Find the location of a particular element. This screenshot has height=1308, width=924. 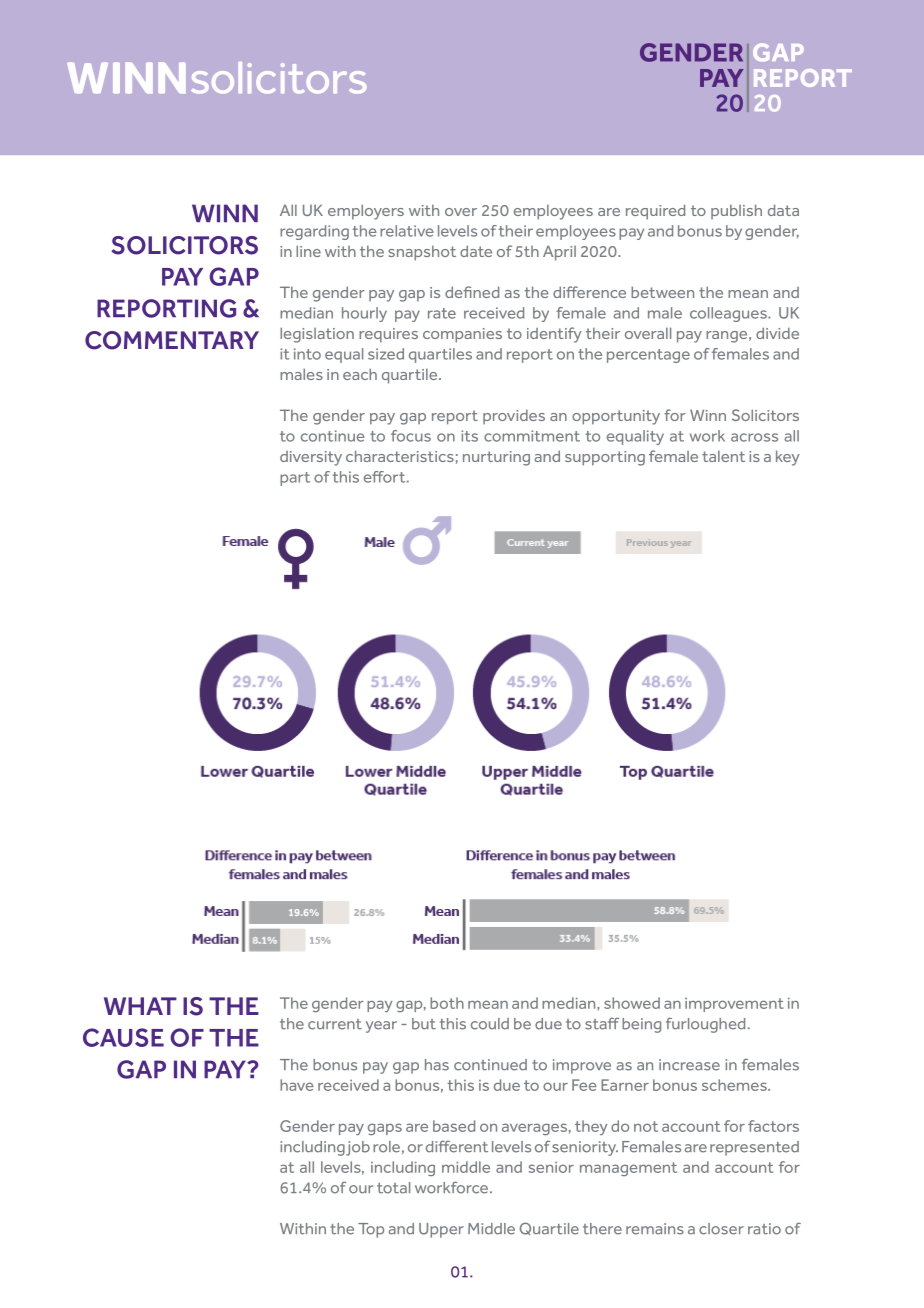

Upper is located at coordinates (441, 1230).
